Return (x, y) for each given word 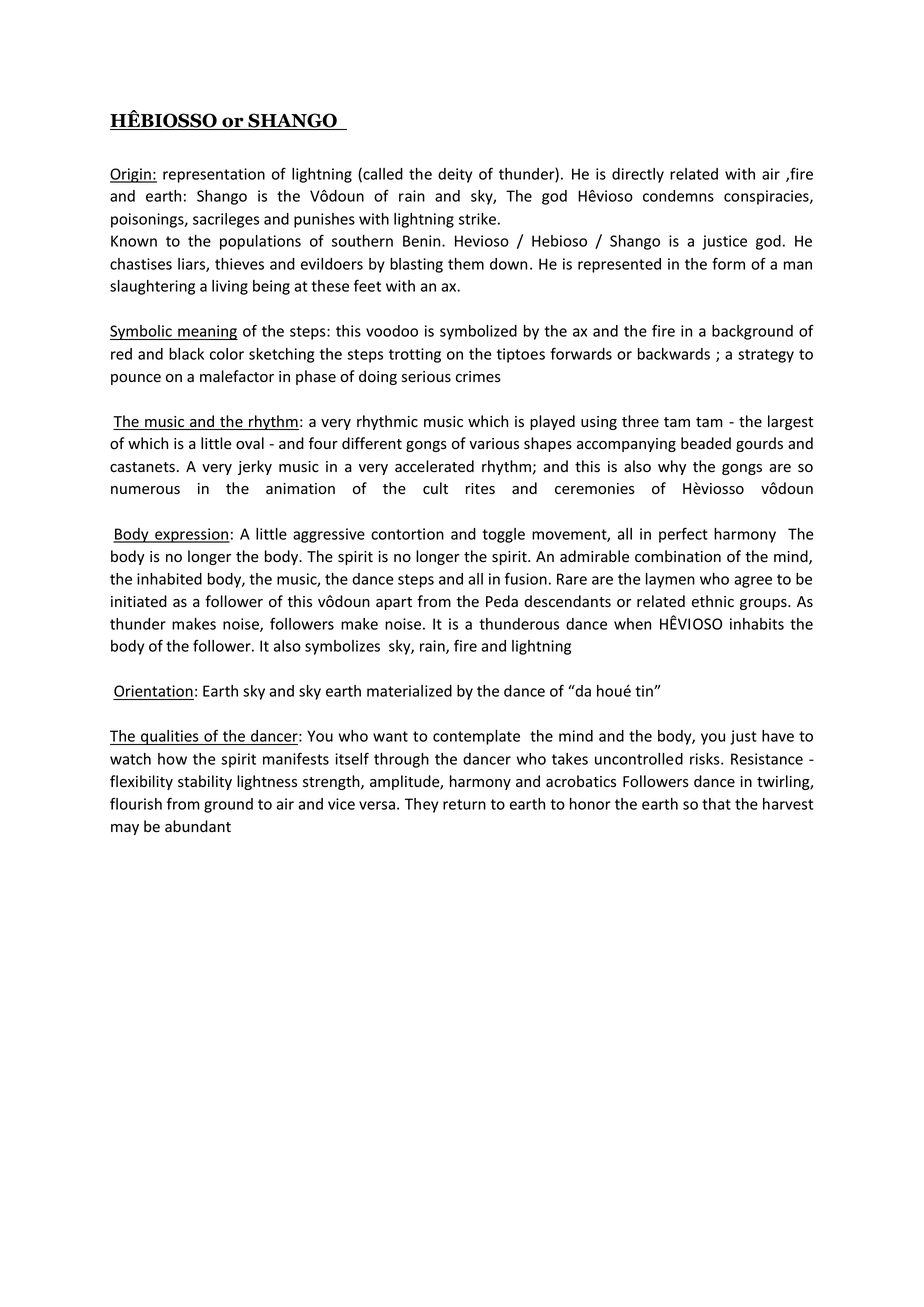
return (464, 804)
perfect (683, 535)
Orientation (153, 692)
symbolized (478, 332)
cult (435, 488)
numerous (145, 490)
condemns (678, 196)
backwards (674, 354)
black (186, 354)
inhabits (757, 624)
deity (455, 175)
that (716, 804)
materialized (409, 691)
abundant (198, 826)
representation (214, 175)
